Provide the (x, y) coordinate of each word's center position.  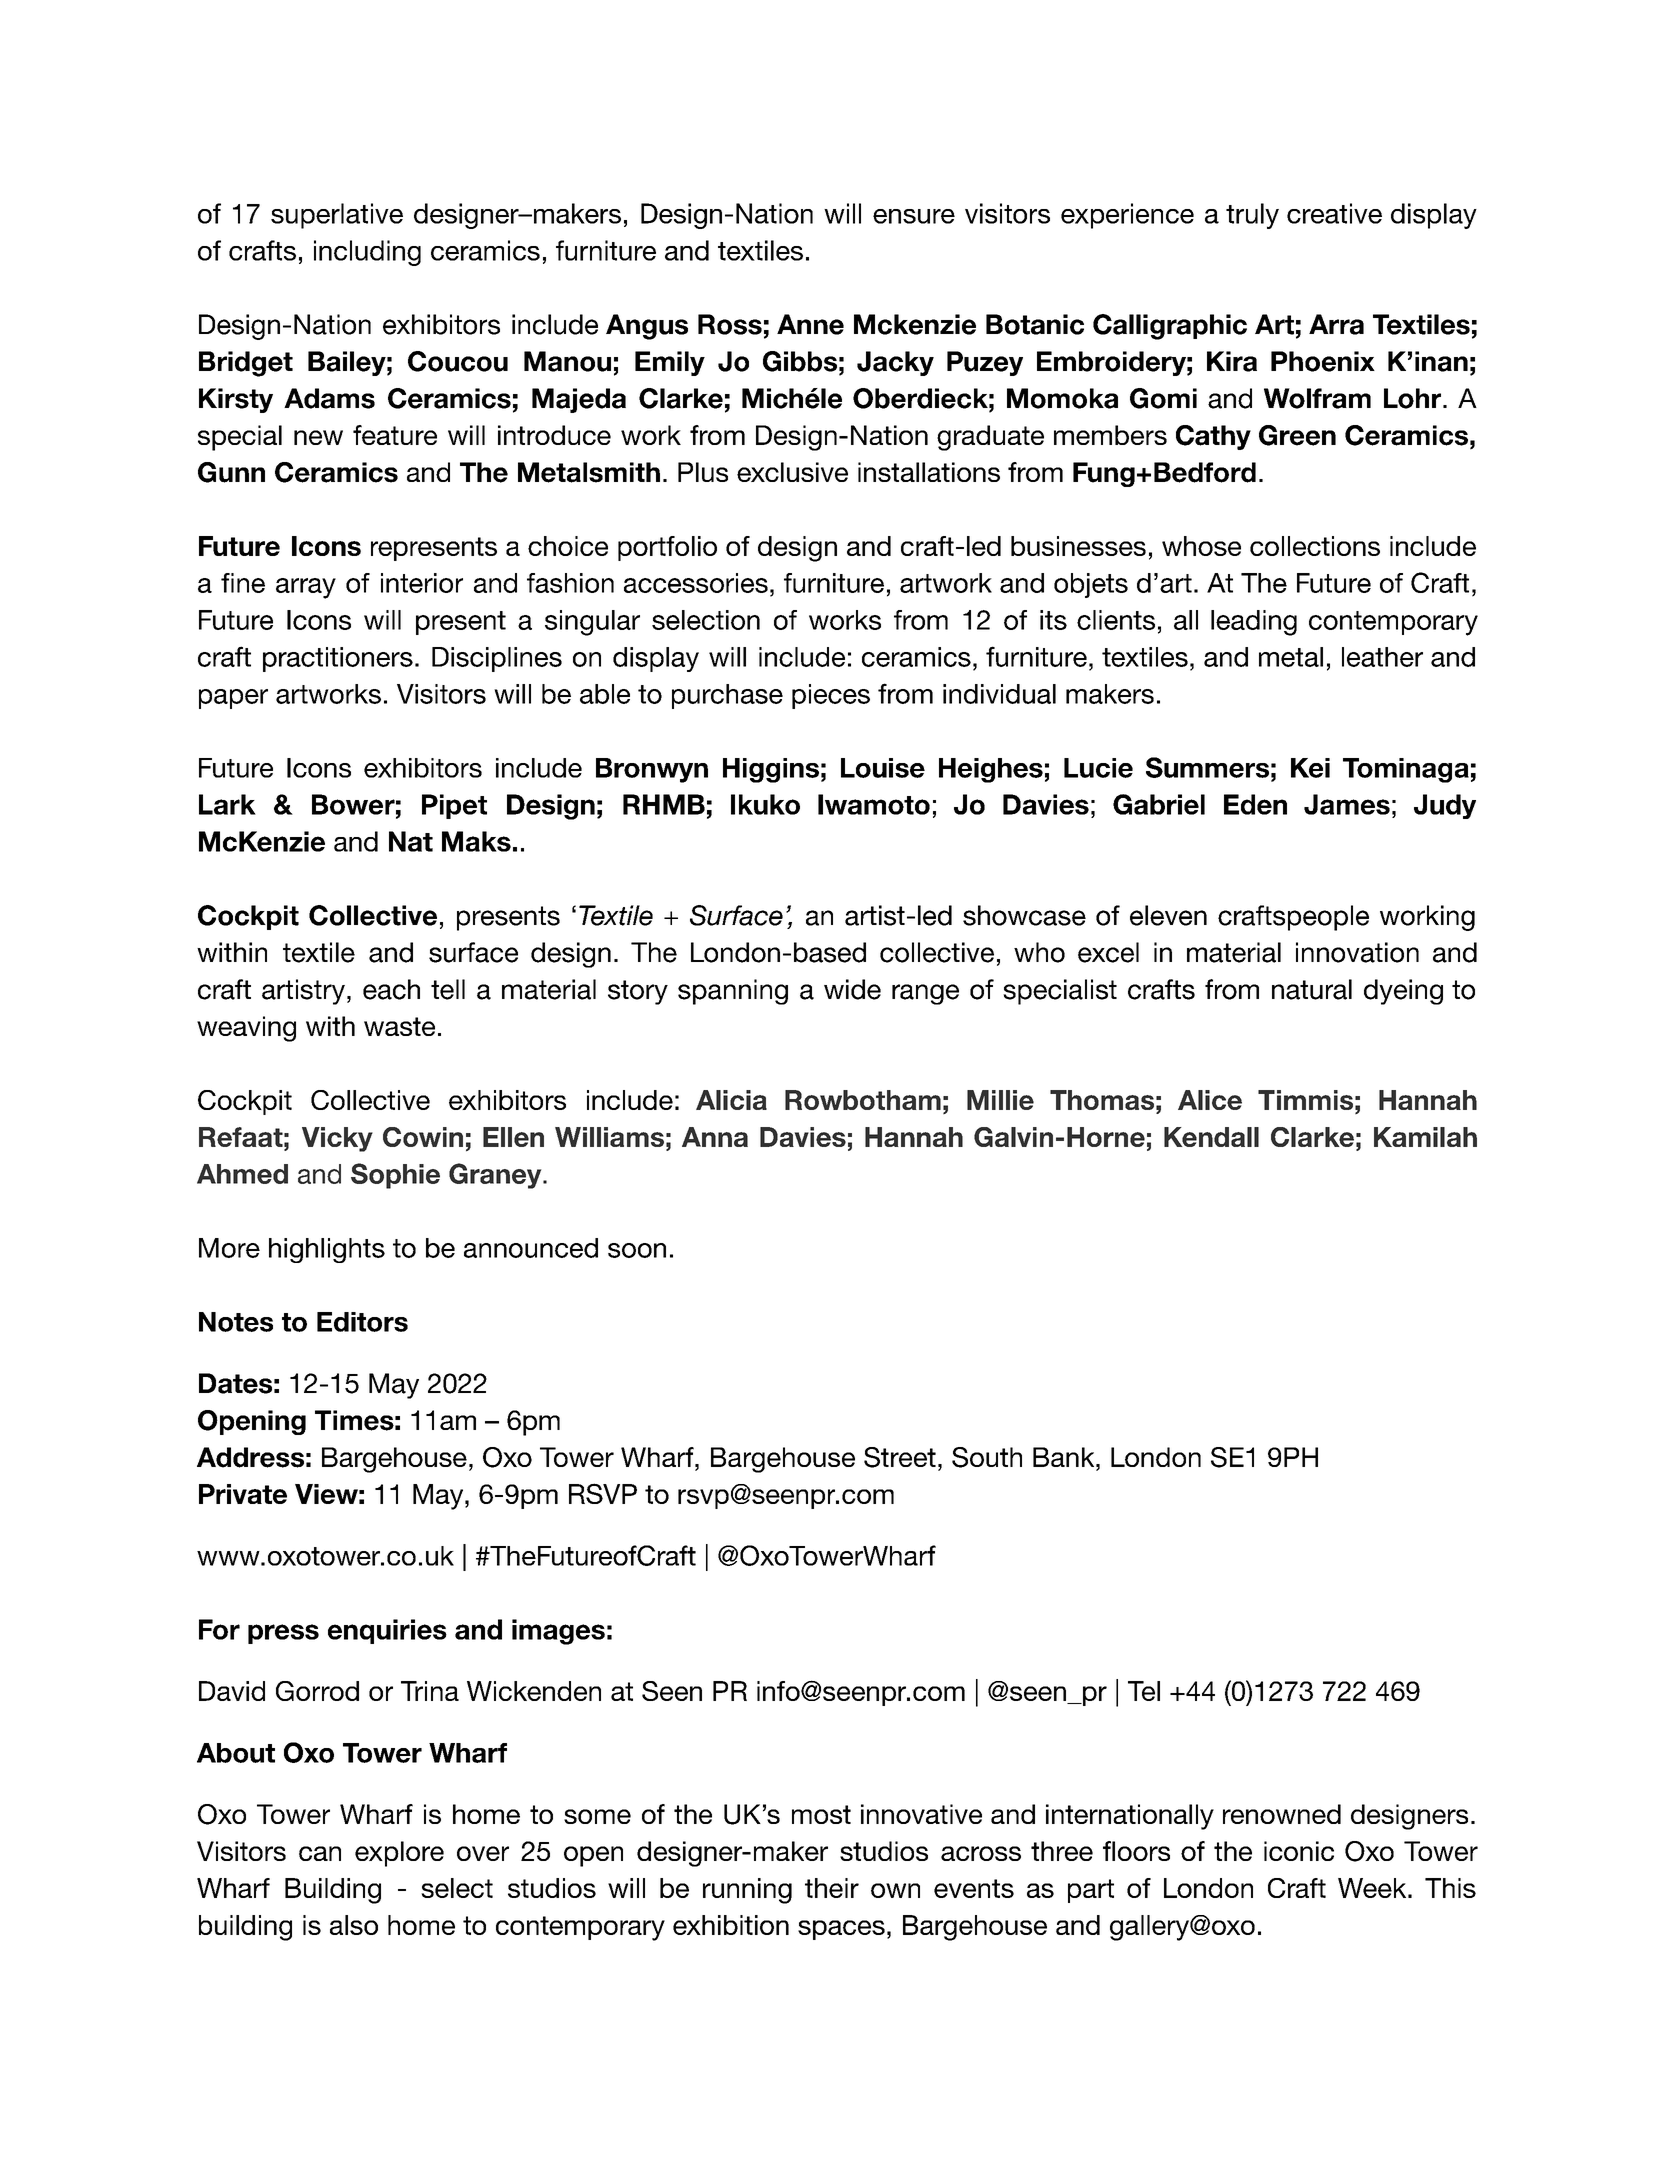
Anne (810, 324)
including (367, 253)
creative (1334, 213)
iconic (1299, 1851)
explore (399, 1854)
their (832, 1888)
